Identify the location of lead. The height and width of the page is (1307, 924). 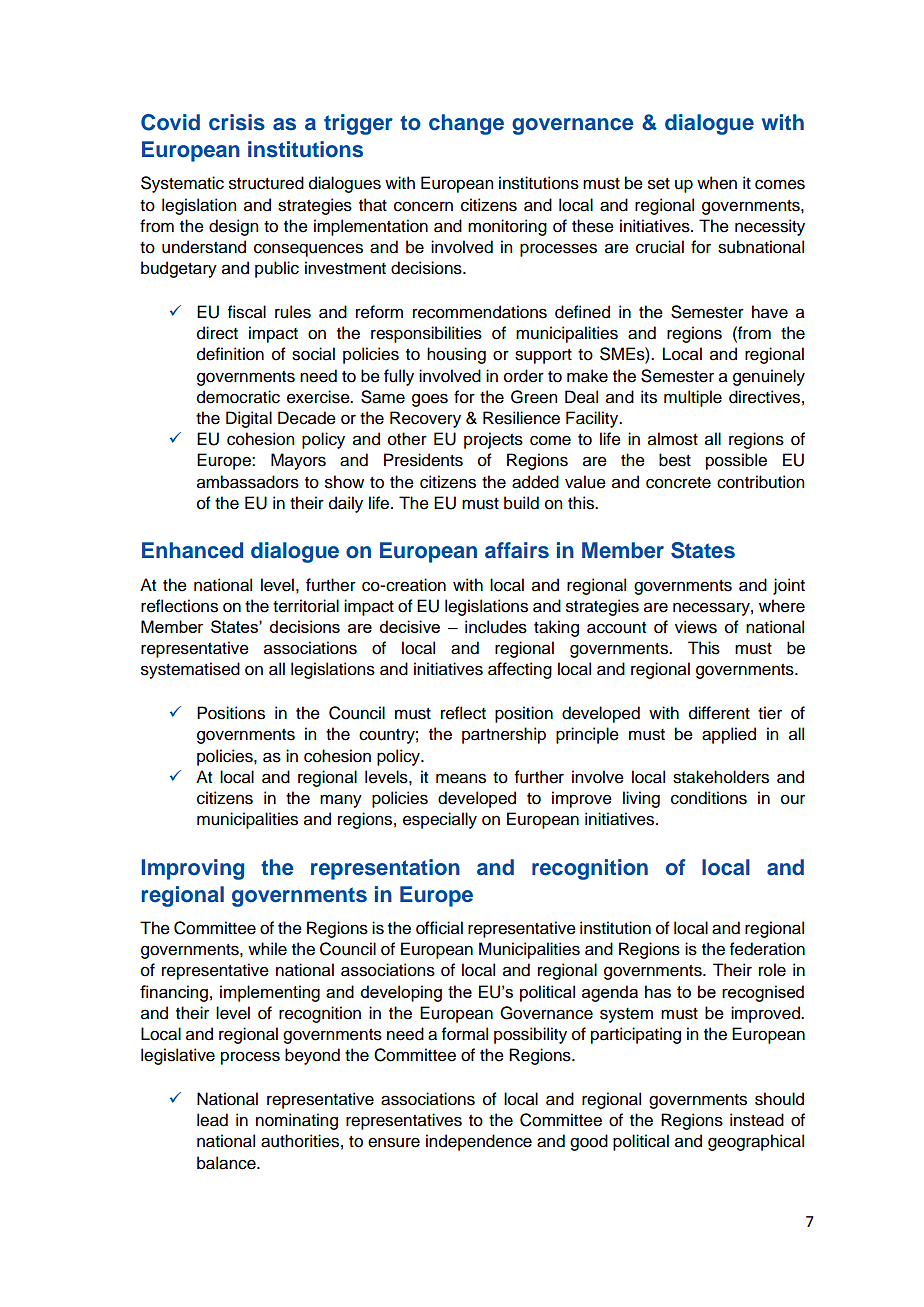
(212, 1120).
